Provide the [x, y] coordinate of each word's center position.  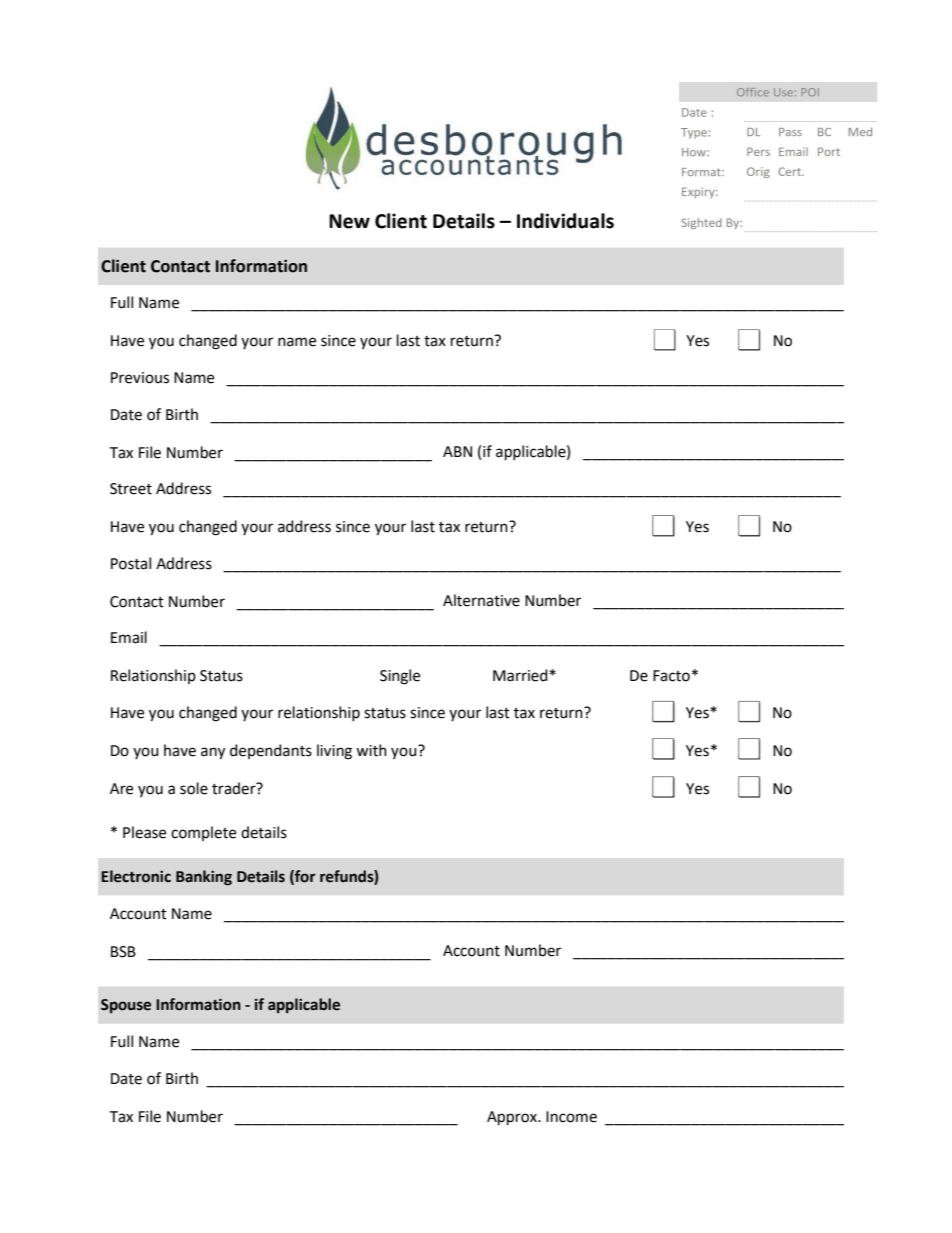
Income [571, 1117]
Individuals [565, 221]
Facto [671, 676]
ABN [457, 451]
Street [131, 489]
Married [521, 675]
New [349, 221]
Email [129, 637]
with [371, 750]
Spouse [126, 1006]
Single [400, 677]
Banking [204, 878]
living [334, 752]
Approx [513, 1118]
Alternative [481, 600]
